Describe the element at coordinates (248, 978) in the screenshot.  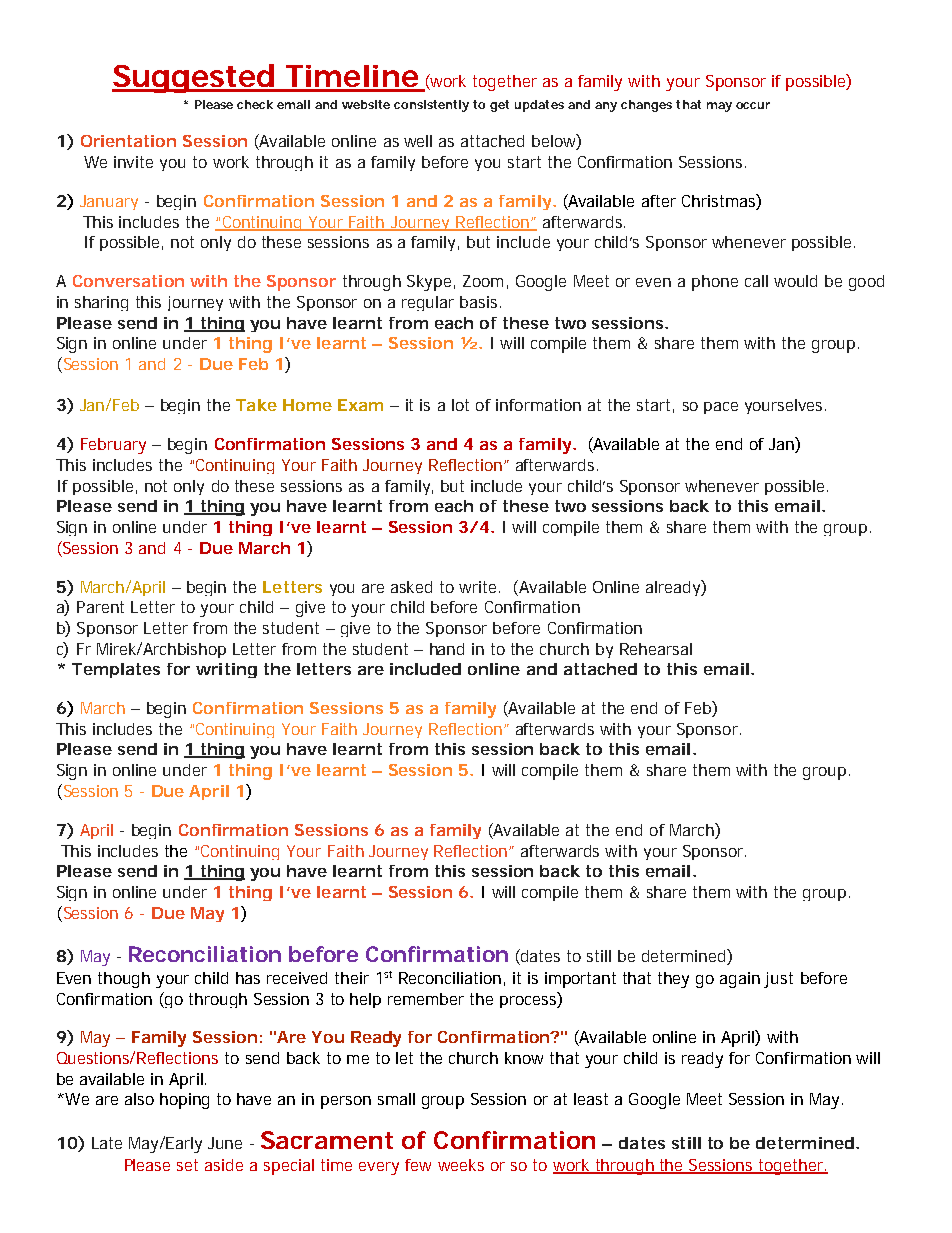
I see `has` at that location.
